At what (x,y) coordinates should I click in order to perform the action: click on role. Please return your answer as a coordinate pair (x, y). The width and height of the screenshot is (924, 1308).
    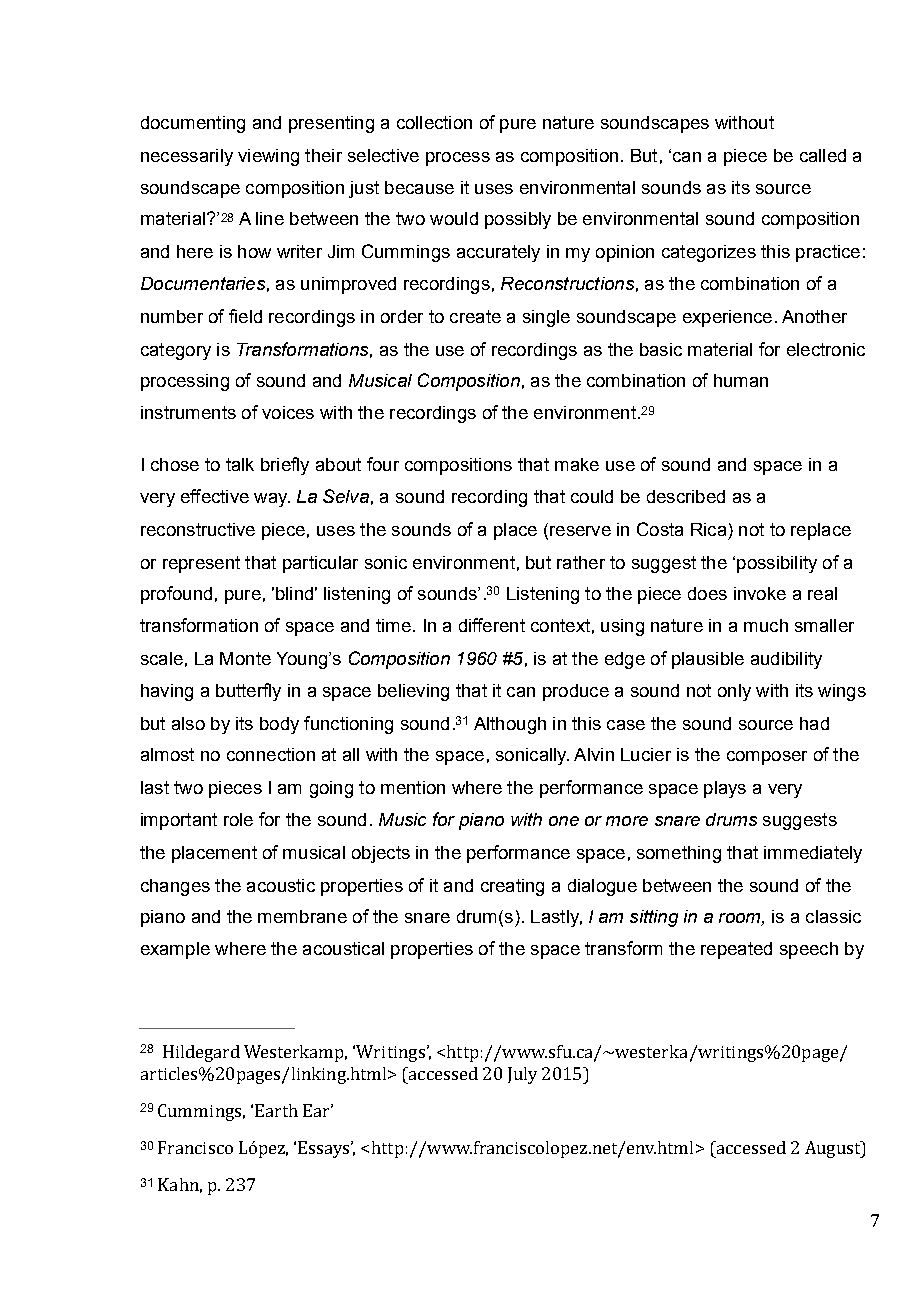
    Looking at the image, I should click on (238, 819).
